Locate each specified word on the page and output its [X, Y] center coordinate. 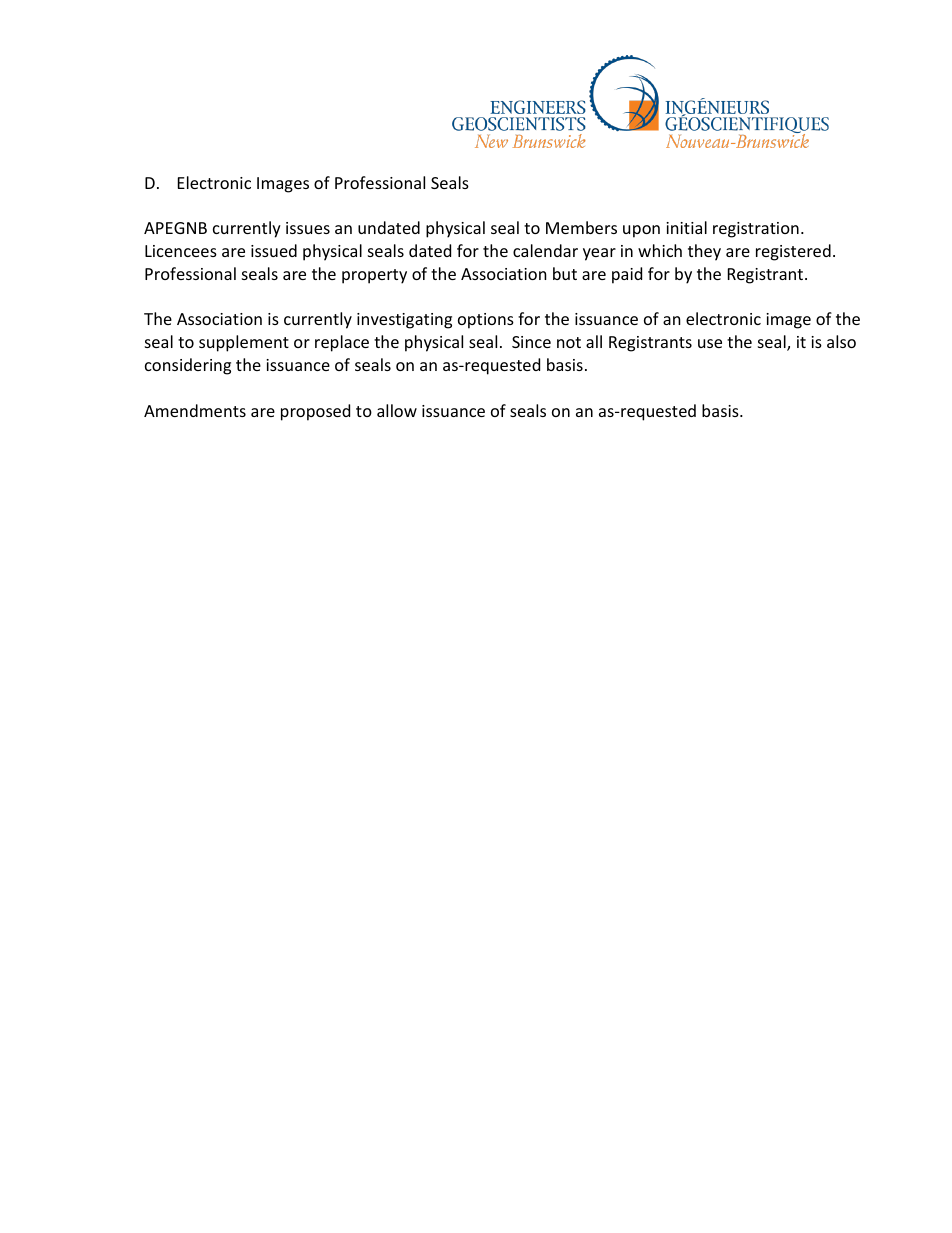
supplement [244, 343]
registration [756, 230]
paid [627, 275]
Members [581, 227]
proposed [315, 412]
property [374, 276]
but [565, 273]
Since [531, 342]
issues [308, 228]
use [710, 343]
